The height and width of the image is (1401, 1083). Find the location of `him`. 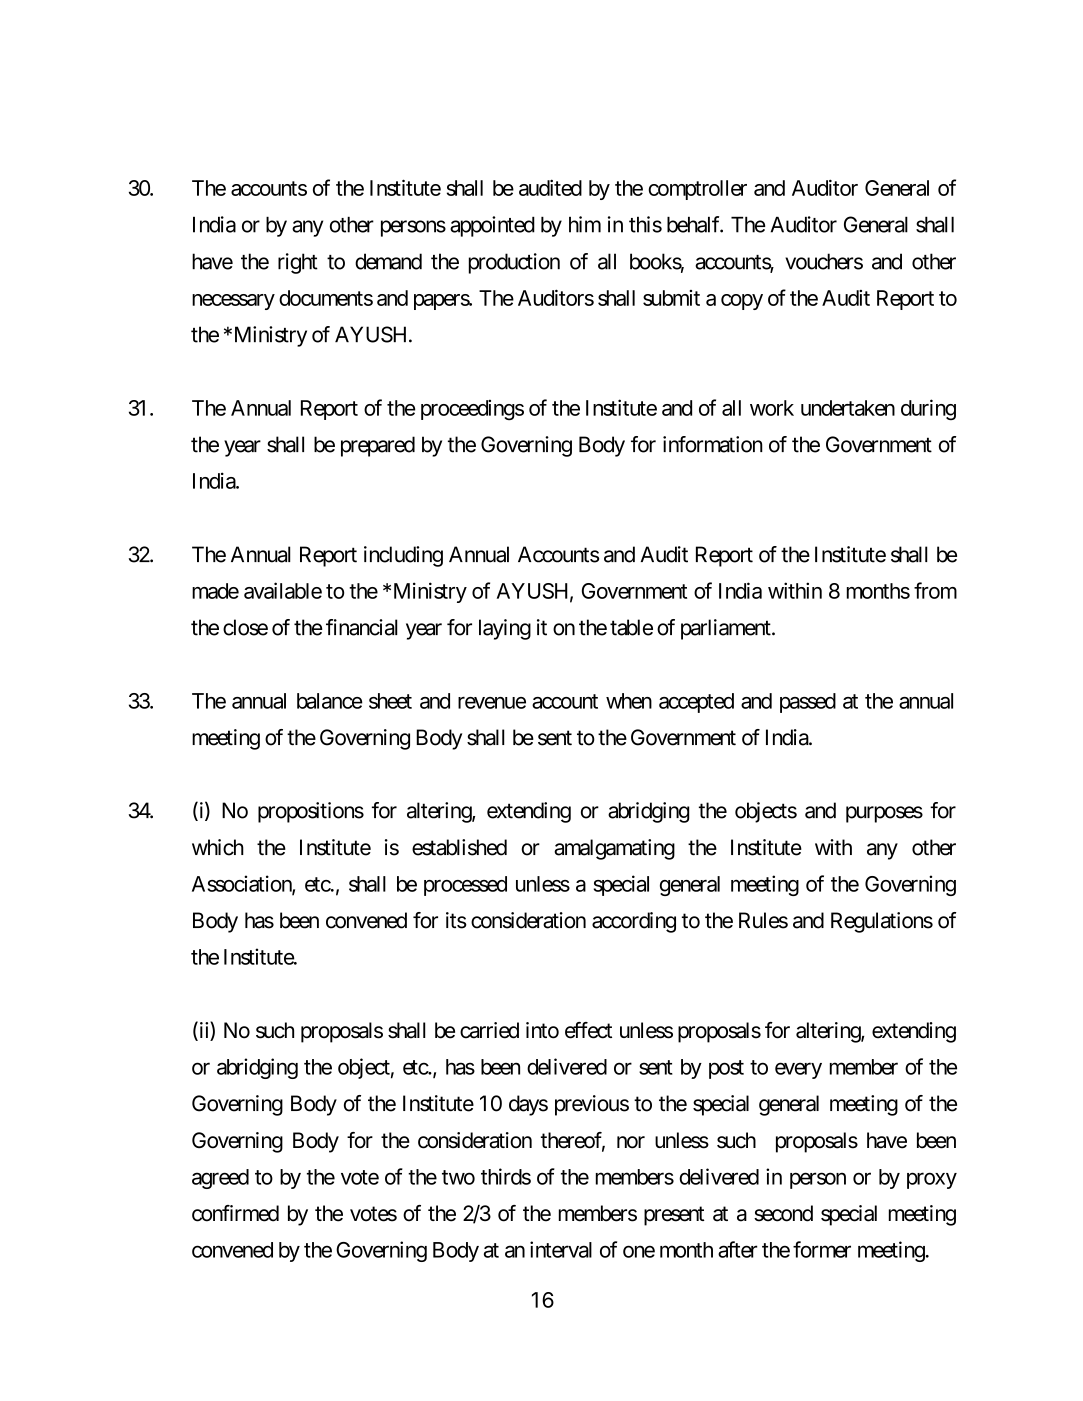

him is located at coordinates (585, 224).
